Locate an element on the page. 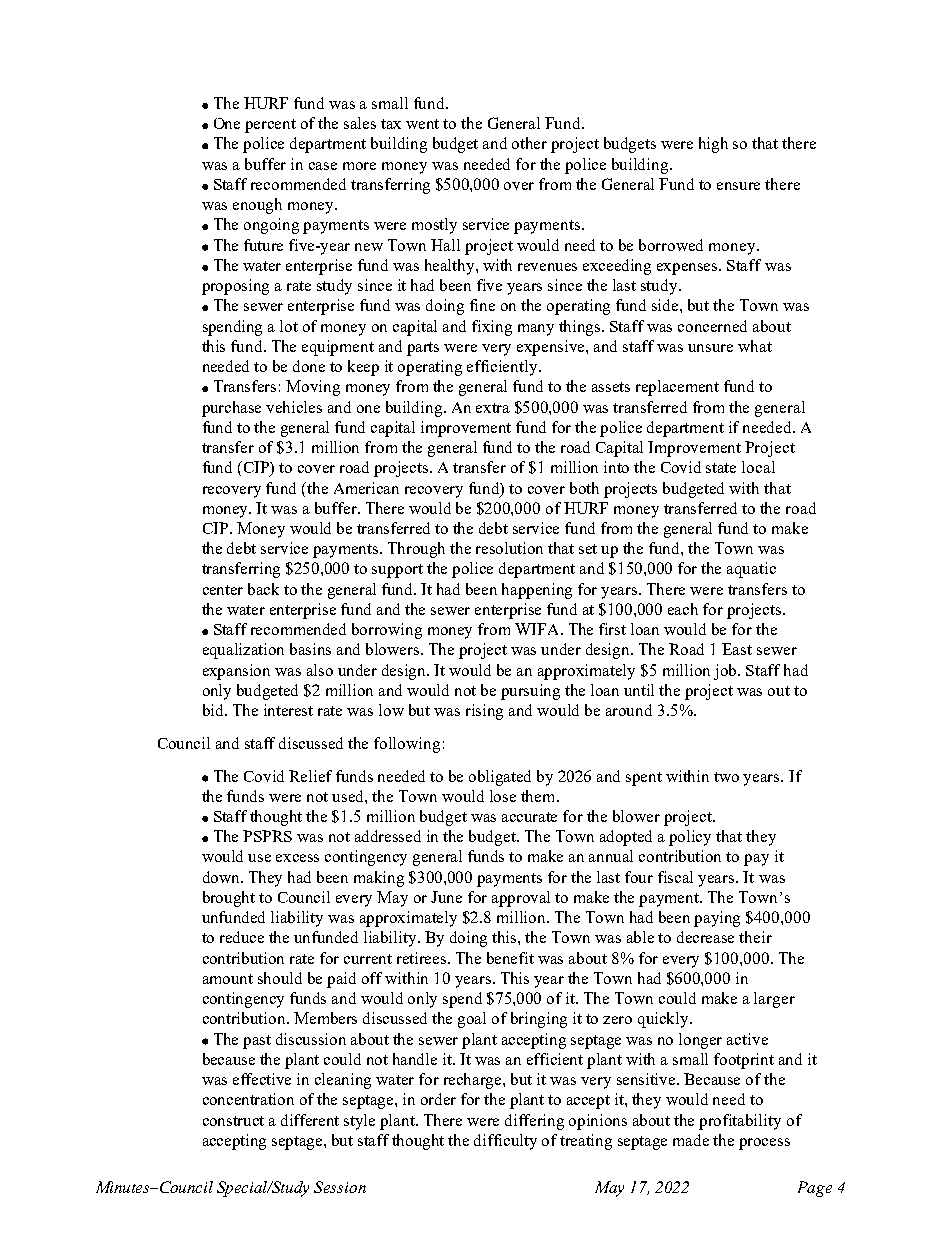 Image resolution: width=952 pixels, height=1233 pixels. other is located at coordinates (529, 143).
